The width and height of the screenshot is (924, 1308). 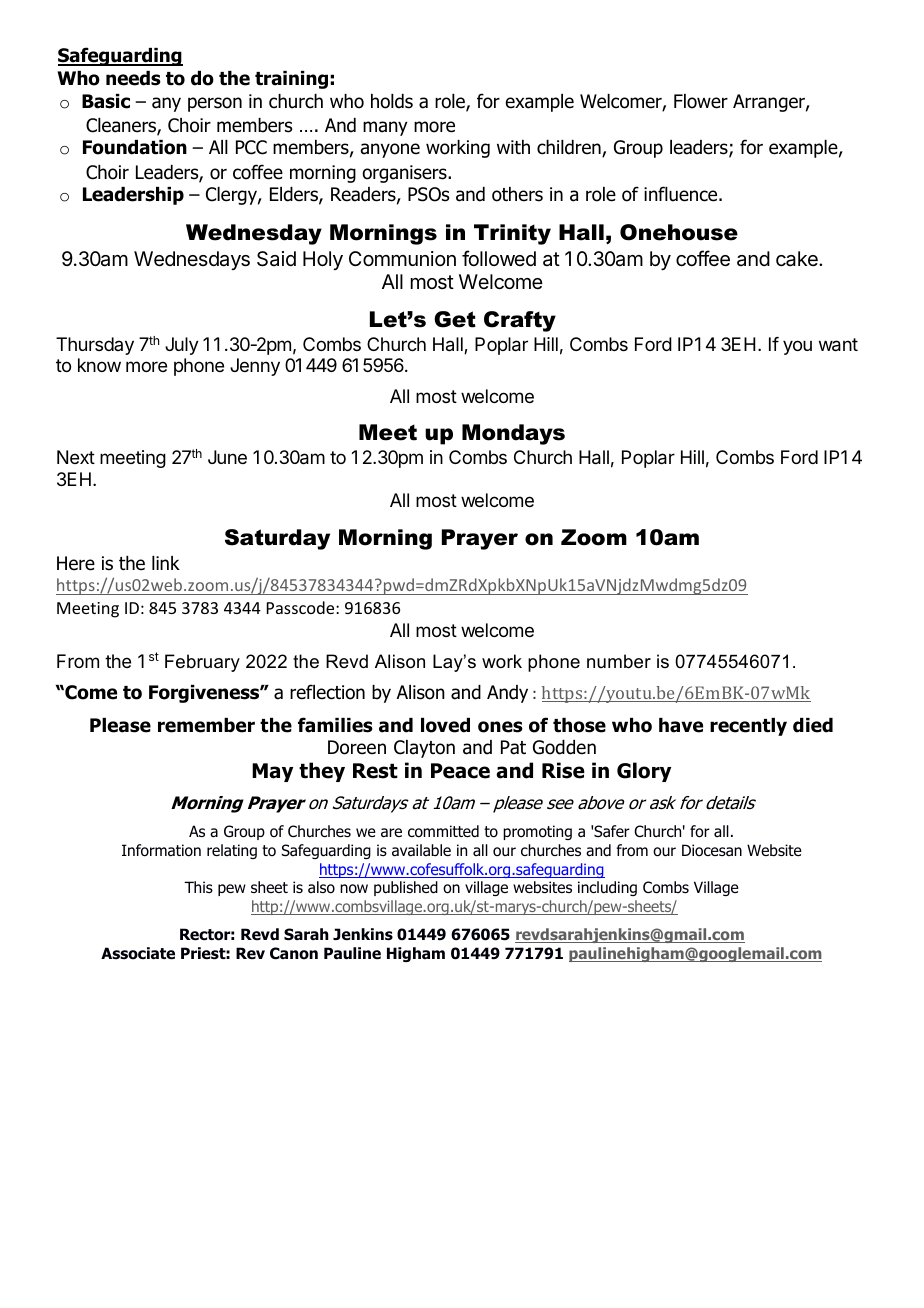 What do you see at coordinates (392, 101) in the screenshot?
I see `holds` at bounding box center [392, 101].
